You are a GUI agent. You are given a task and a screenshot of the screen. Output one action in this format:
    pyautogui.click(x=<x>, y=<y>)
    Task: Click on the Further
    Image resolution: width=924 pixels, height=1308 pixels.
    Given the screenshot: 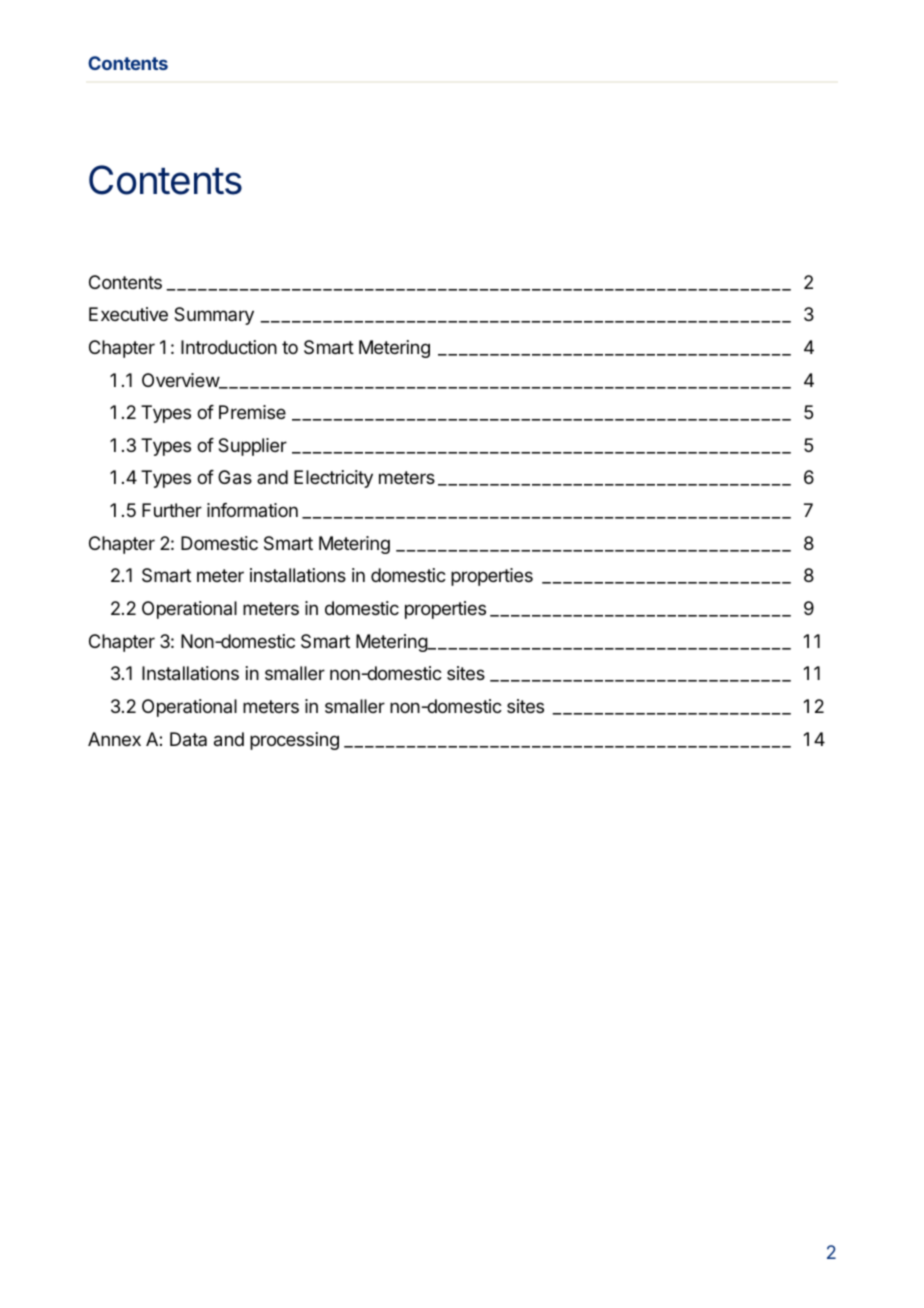 What is the action you would take?
    pyautogui.click(x=172, y=510)
